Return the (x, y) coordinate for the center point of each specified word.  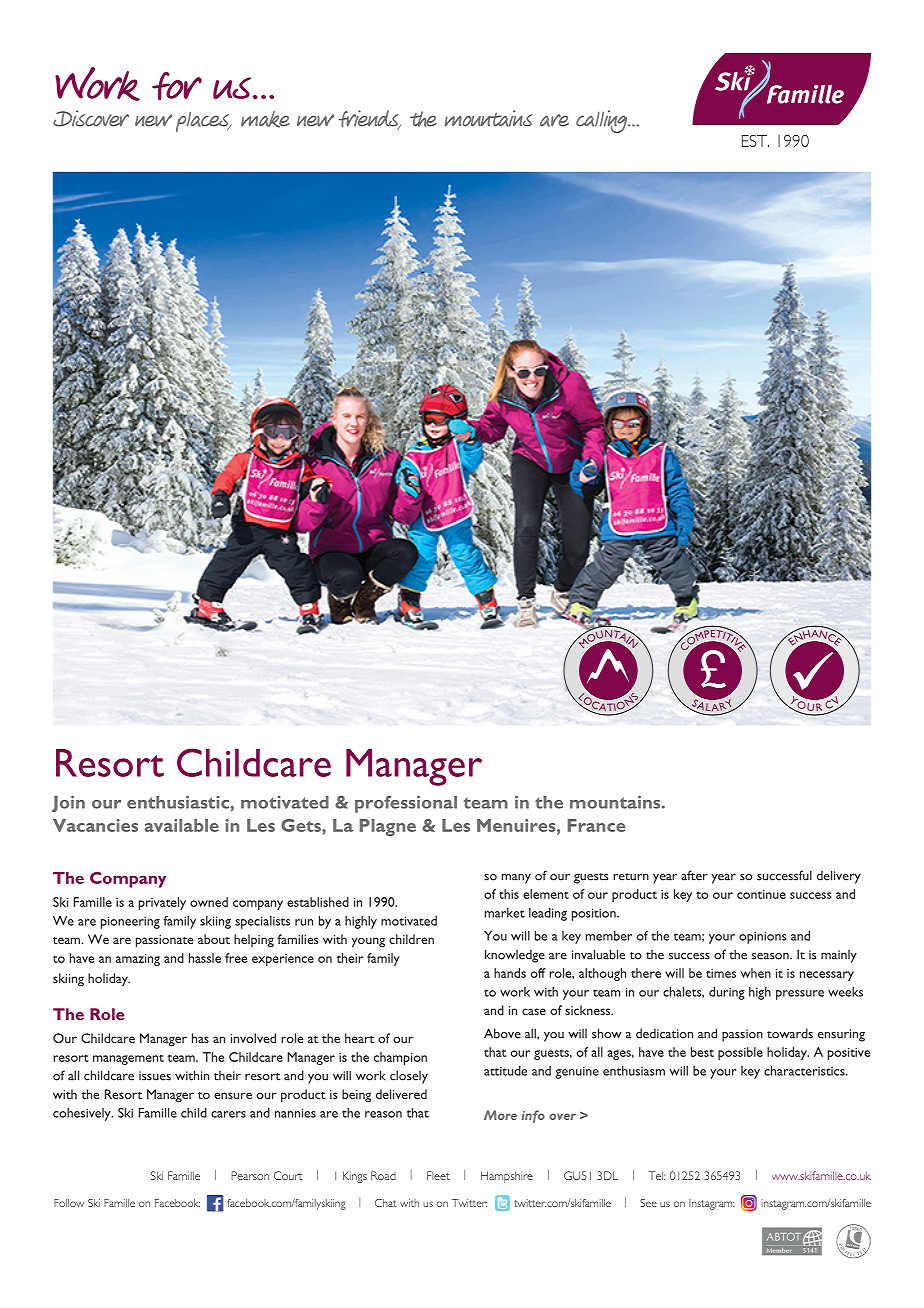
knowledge (515, 956)
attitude (505, 1071)
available (182, 825)
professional (406, 804)
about (214, 939)
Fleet (438, 1175)
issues (155, 1076)
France (596, 825)
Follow (69, 1203)
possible (740, 1053)
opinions (762, 937)
